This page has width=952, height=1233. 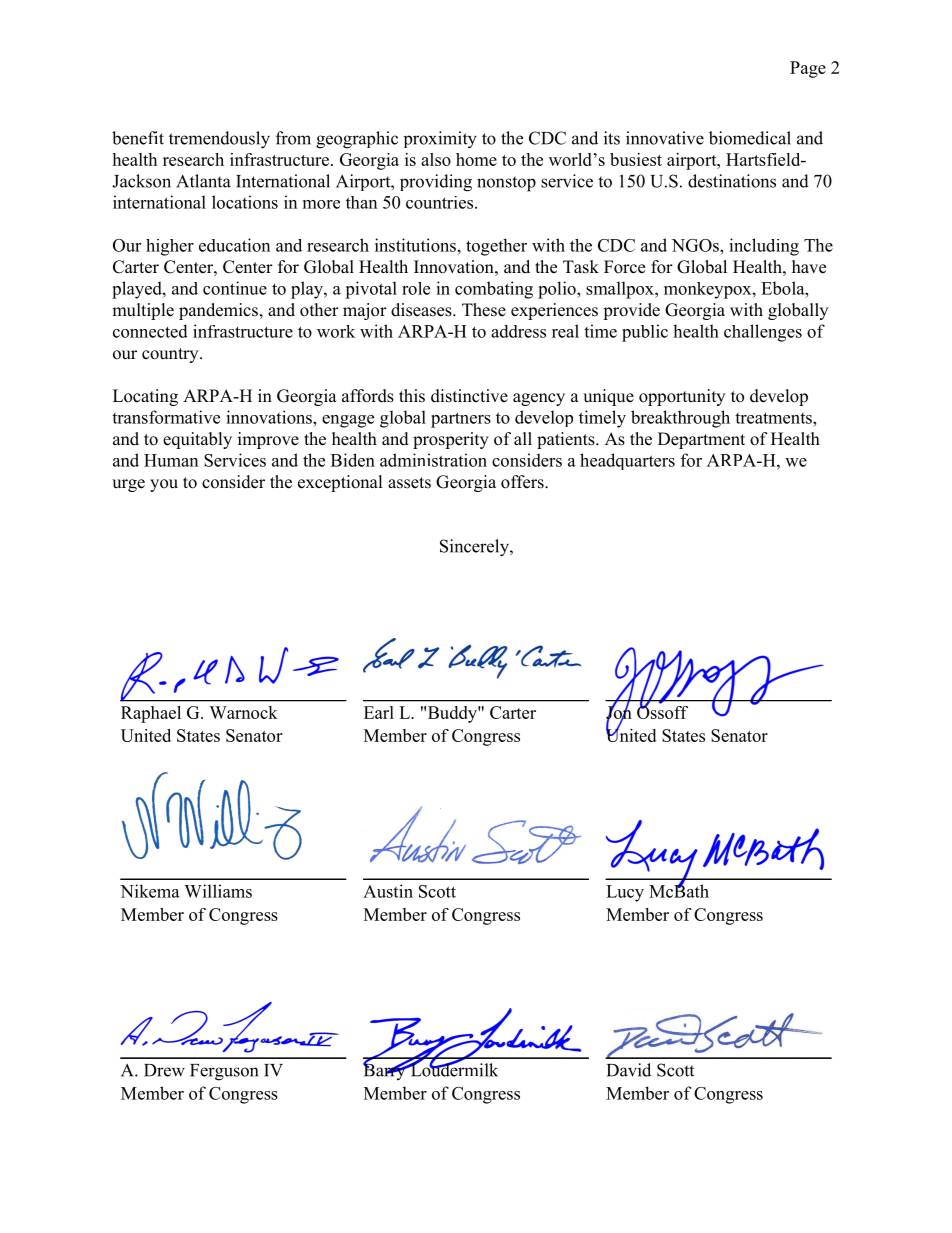 I want to click on tremendously, so click(x=219, y=140).
